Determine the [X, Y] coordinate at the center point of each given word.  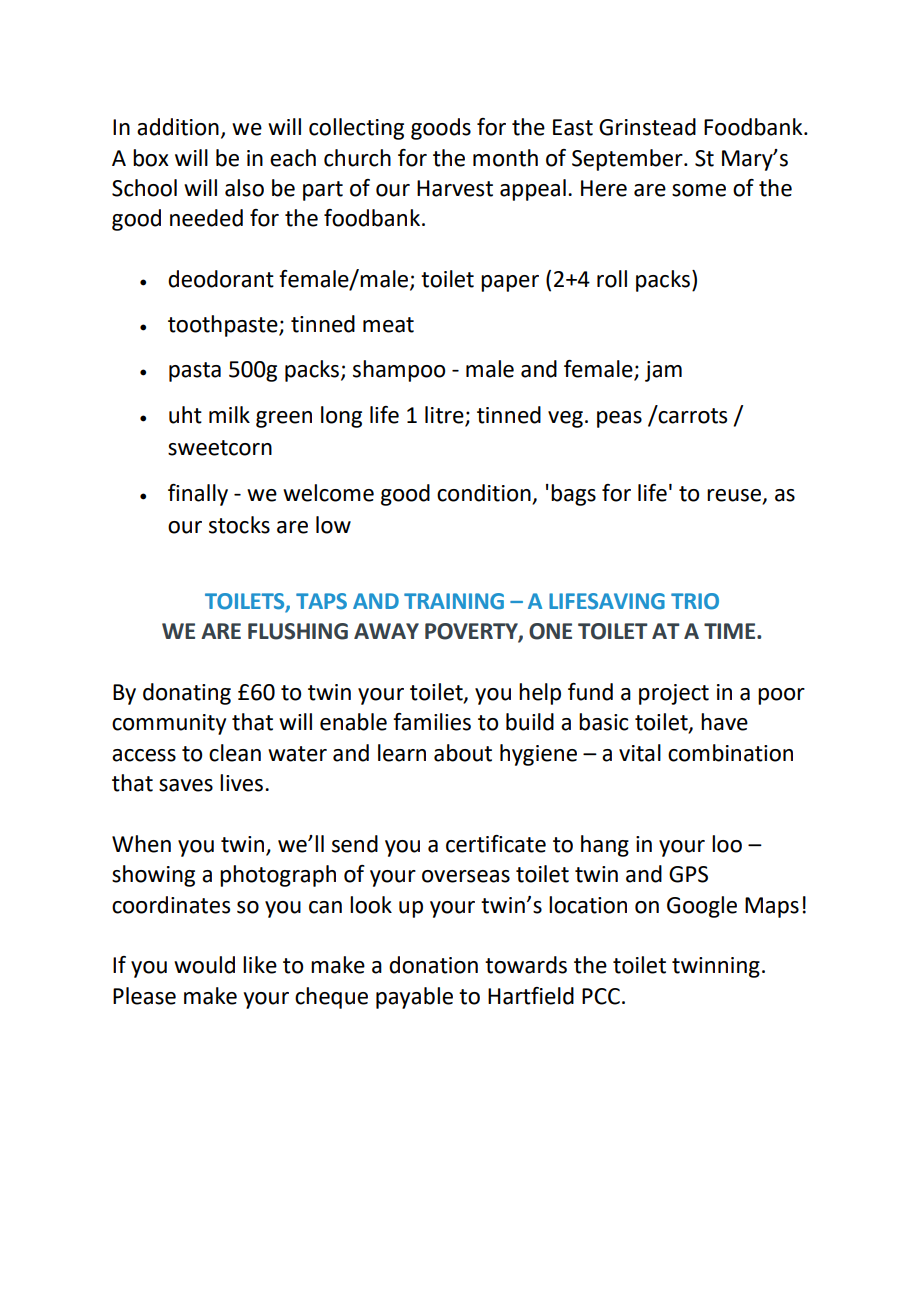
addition [178, 127]
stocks [239, 525]
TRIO [695, 601]
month [505, 158]
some [699, 190]
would [204, 965]
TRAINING [454, 601]
